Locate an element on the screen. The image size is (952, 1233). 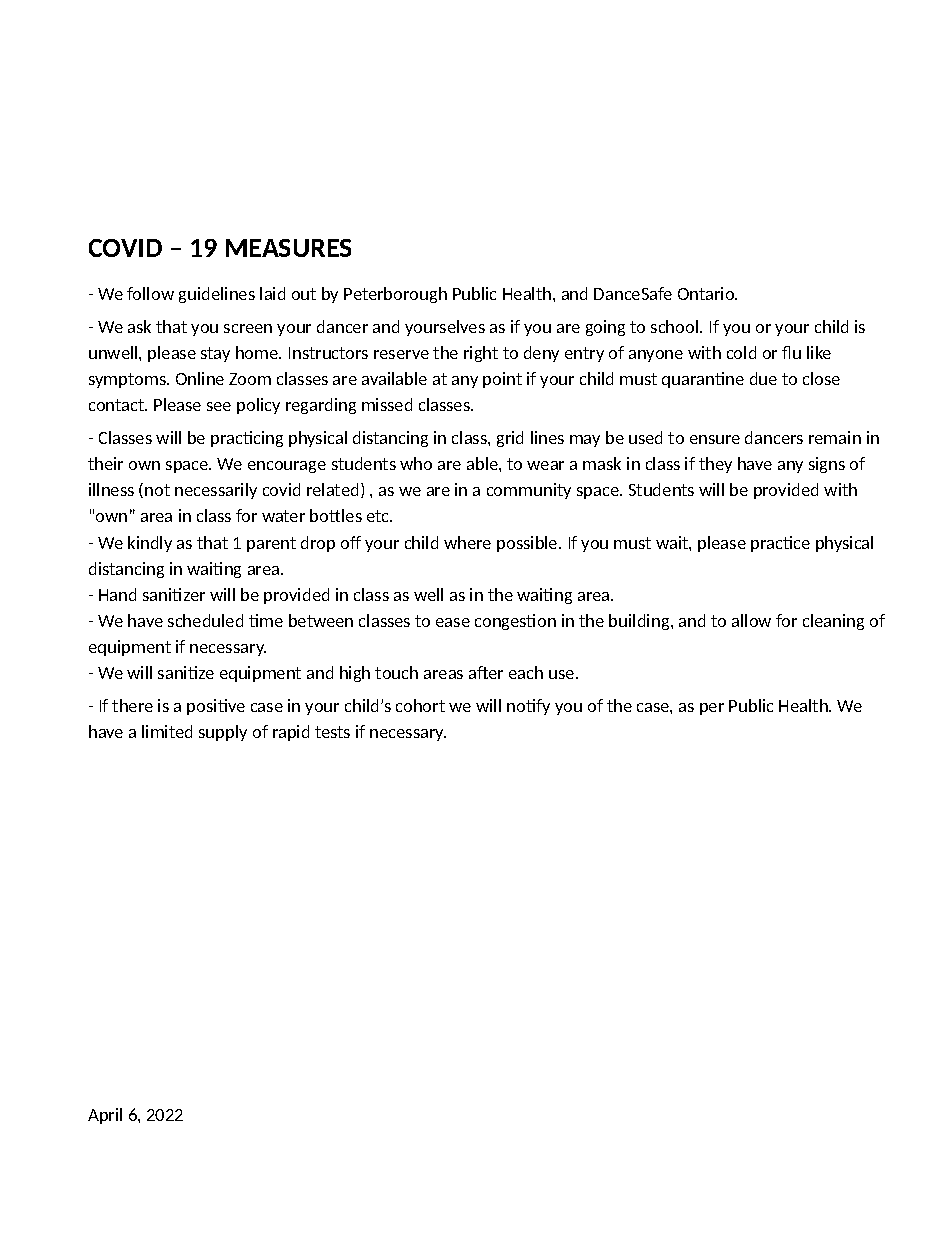
follow is located at coordinates (150, 293).
